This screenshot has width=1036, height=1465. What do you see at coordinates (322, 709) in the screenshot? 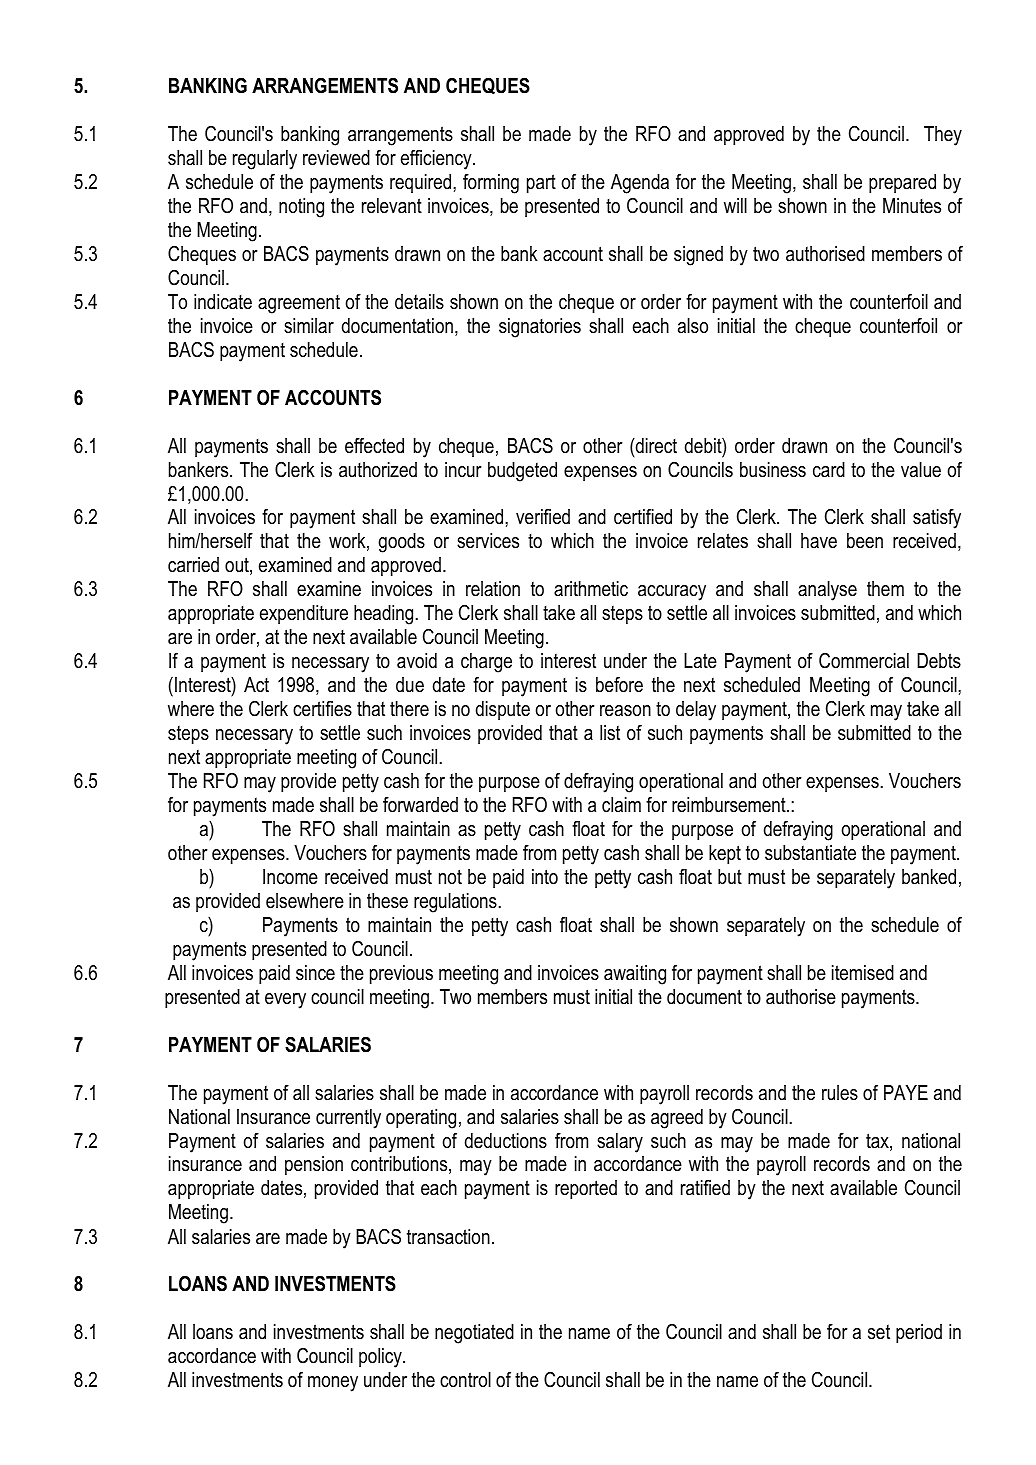
I see `certifies` at bounding box center [322, 709].
